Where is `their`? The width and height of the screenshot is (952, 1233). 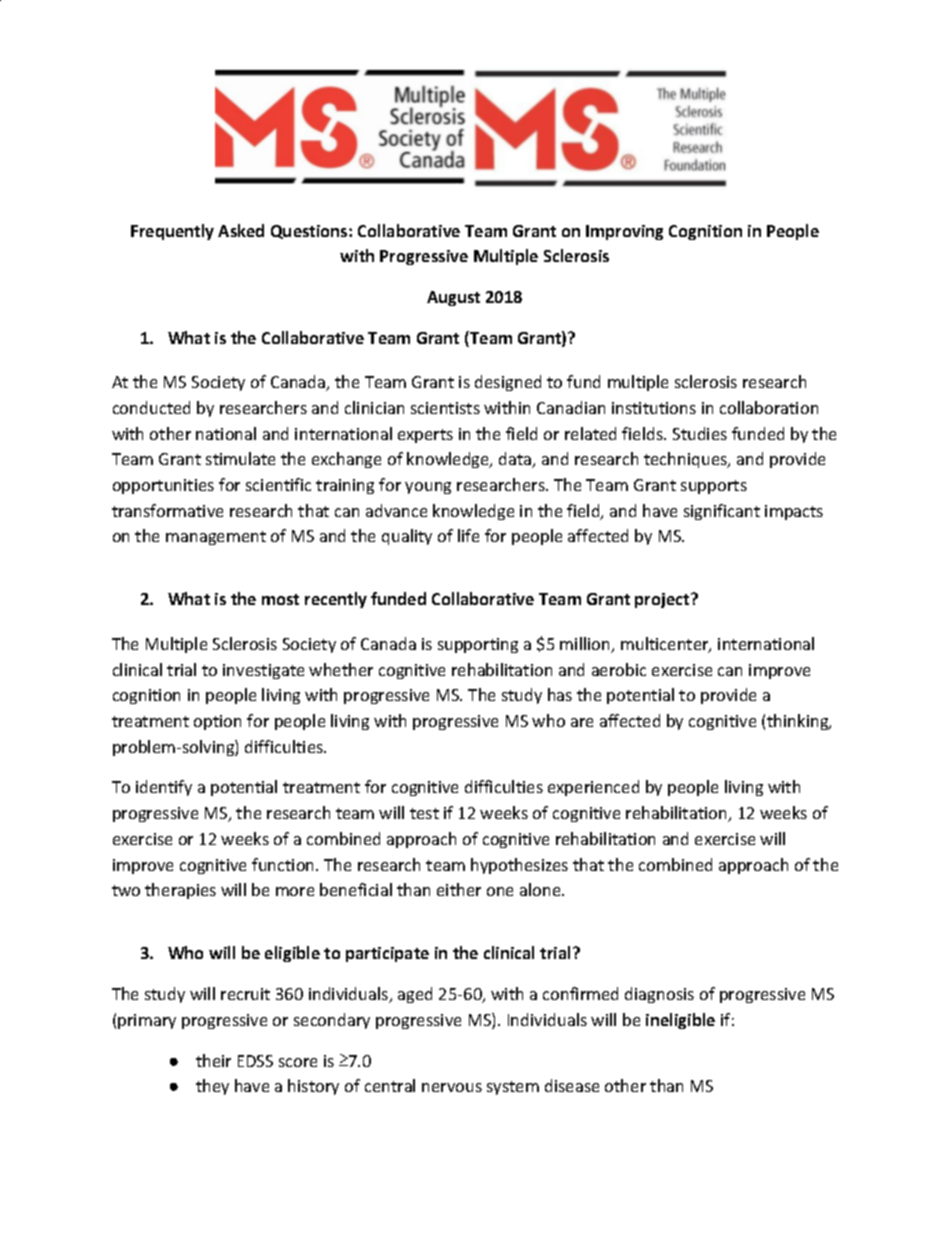 their is located at coordinates (213, 1060).
